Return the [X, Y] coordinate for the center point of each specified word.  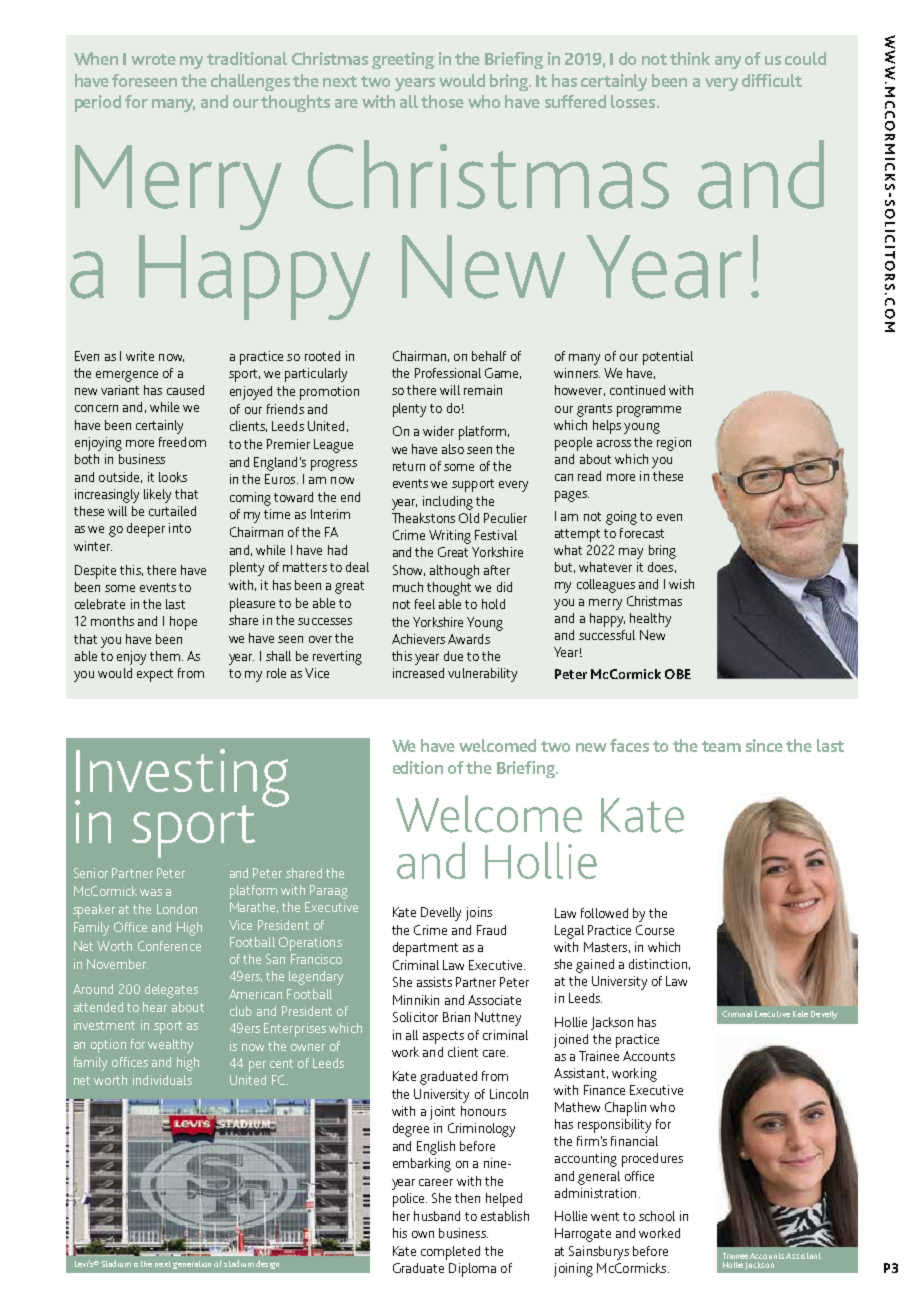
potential [668, 358]
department [425, 949]
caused [185, 390]
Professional [448, 373]
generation [192, 1265]
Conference [169, 946]
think [690, 58]
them [166, 656]
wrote [153, 59]
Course [655, 930]
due [453, 656]
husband [437, 1216]
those [442, 101]
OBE [678, 674]
